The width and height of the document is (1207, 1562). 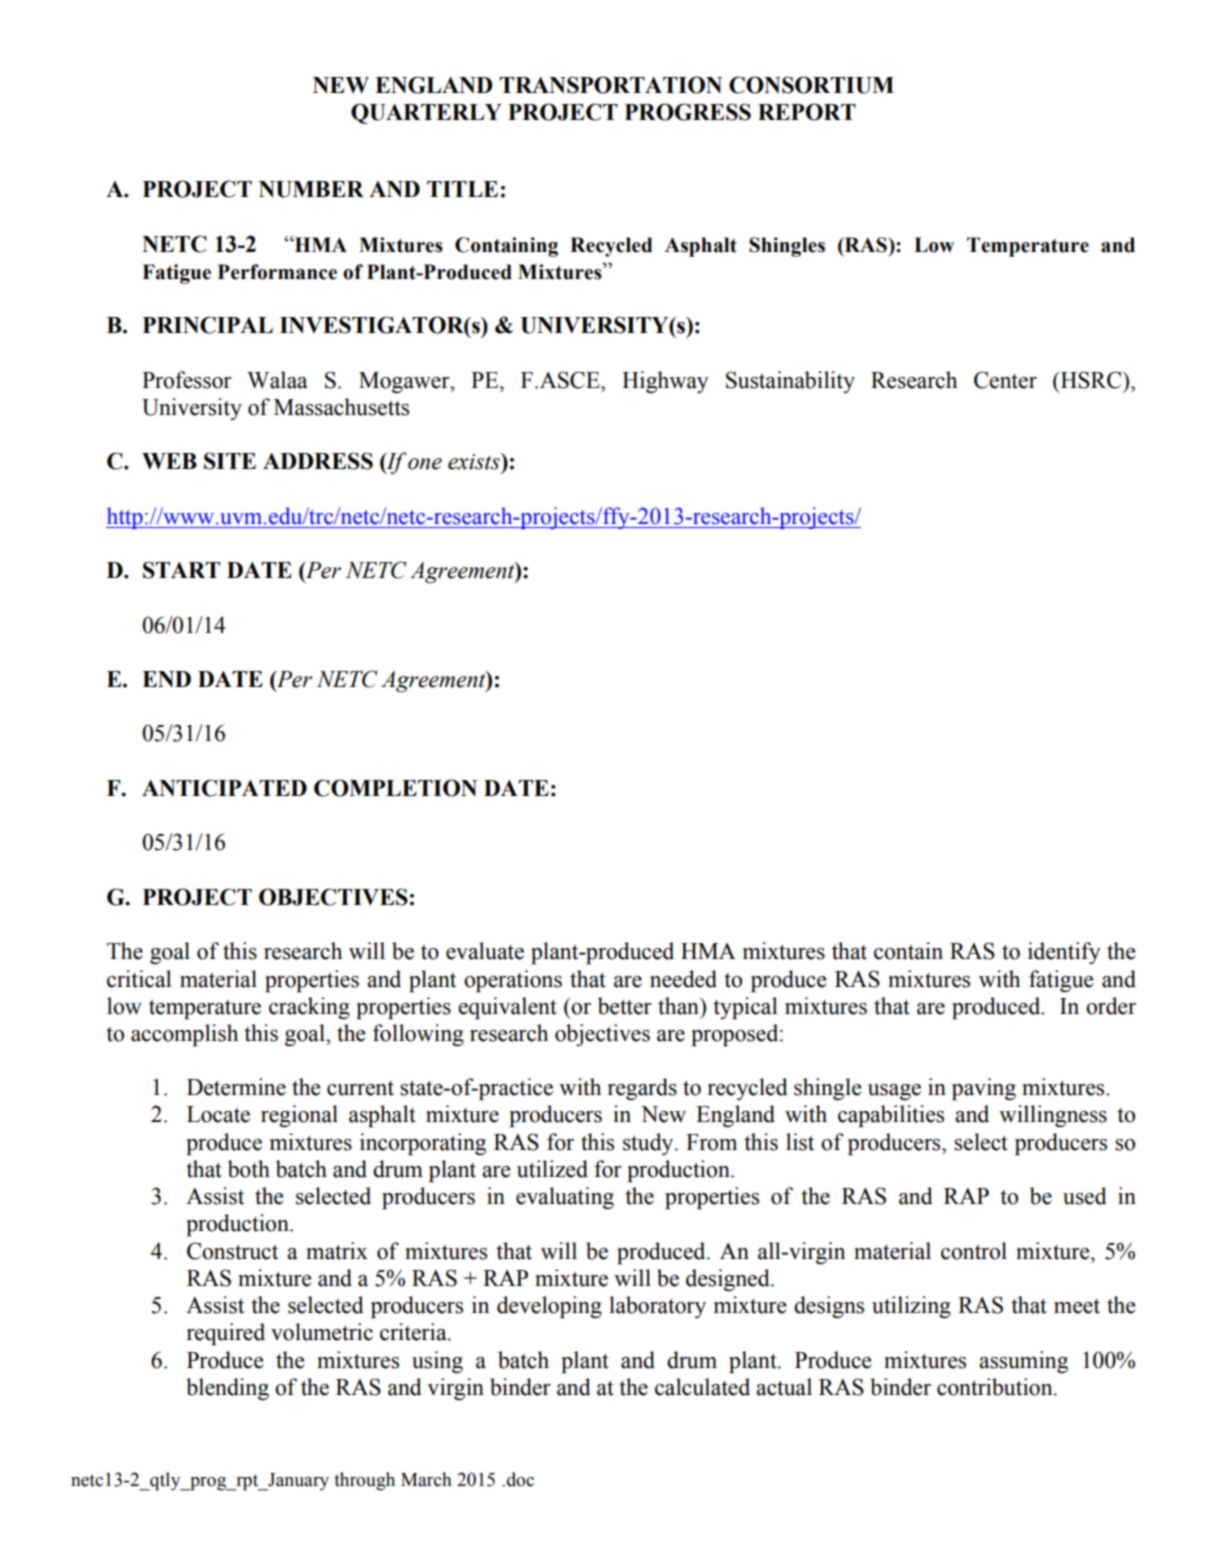 I want to click on Center, so click(x=1005, y=380).
